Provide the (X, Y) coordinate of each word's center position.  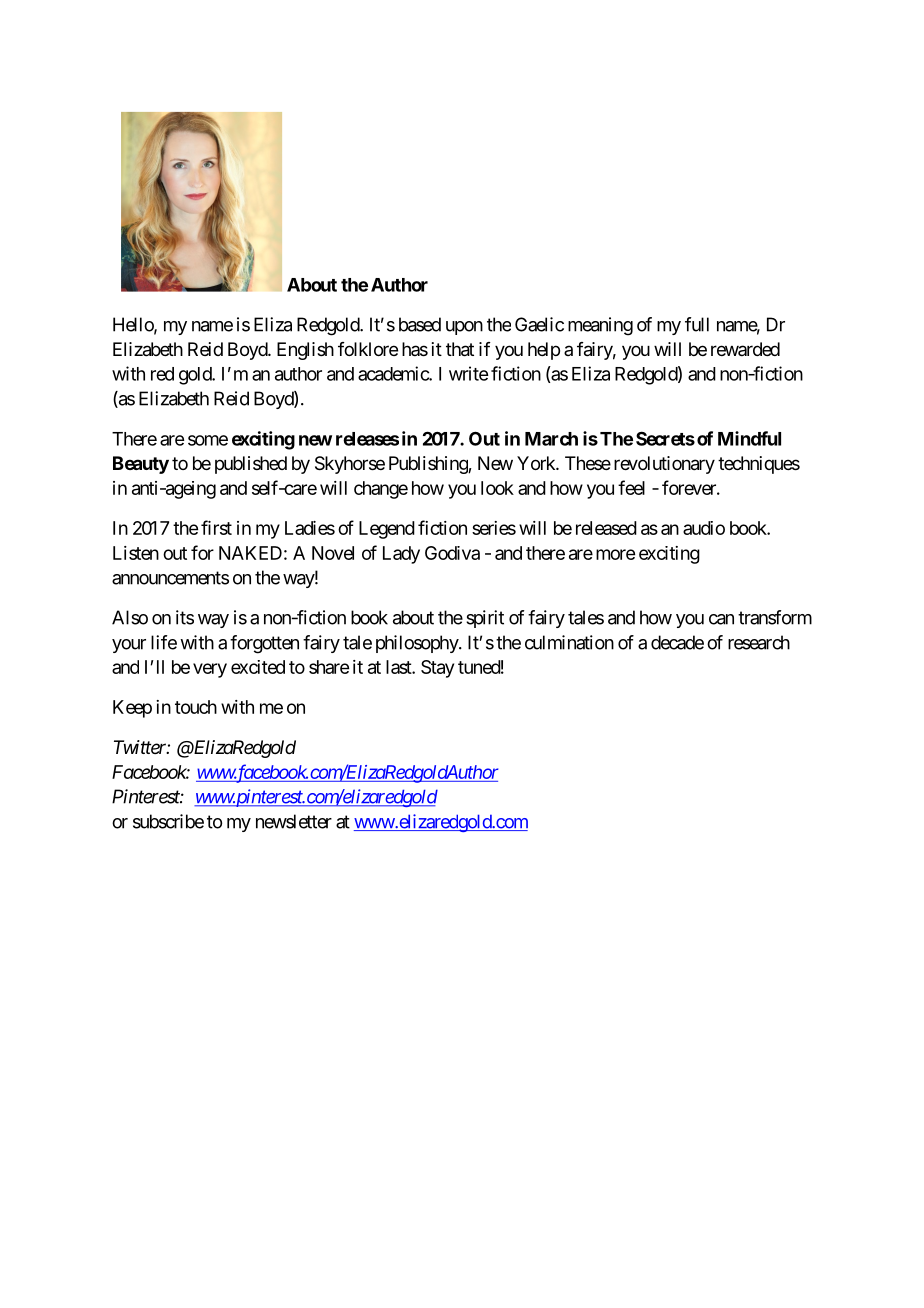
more (615, 554)
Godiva (452, 553)
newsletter (294, 821)
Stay (437, 669)
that (460, 349)
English (305, 351)
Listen (136, 553)
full (697, 324)
